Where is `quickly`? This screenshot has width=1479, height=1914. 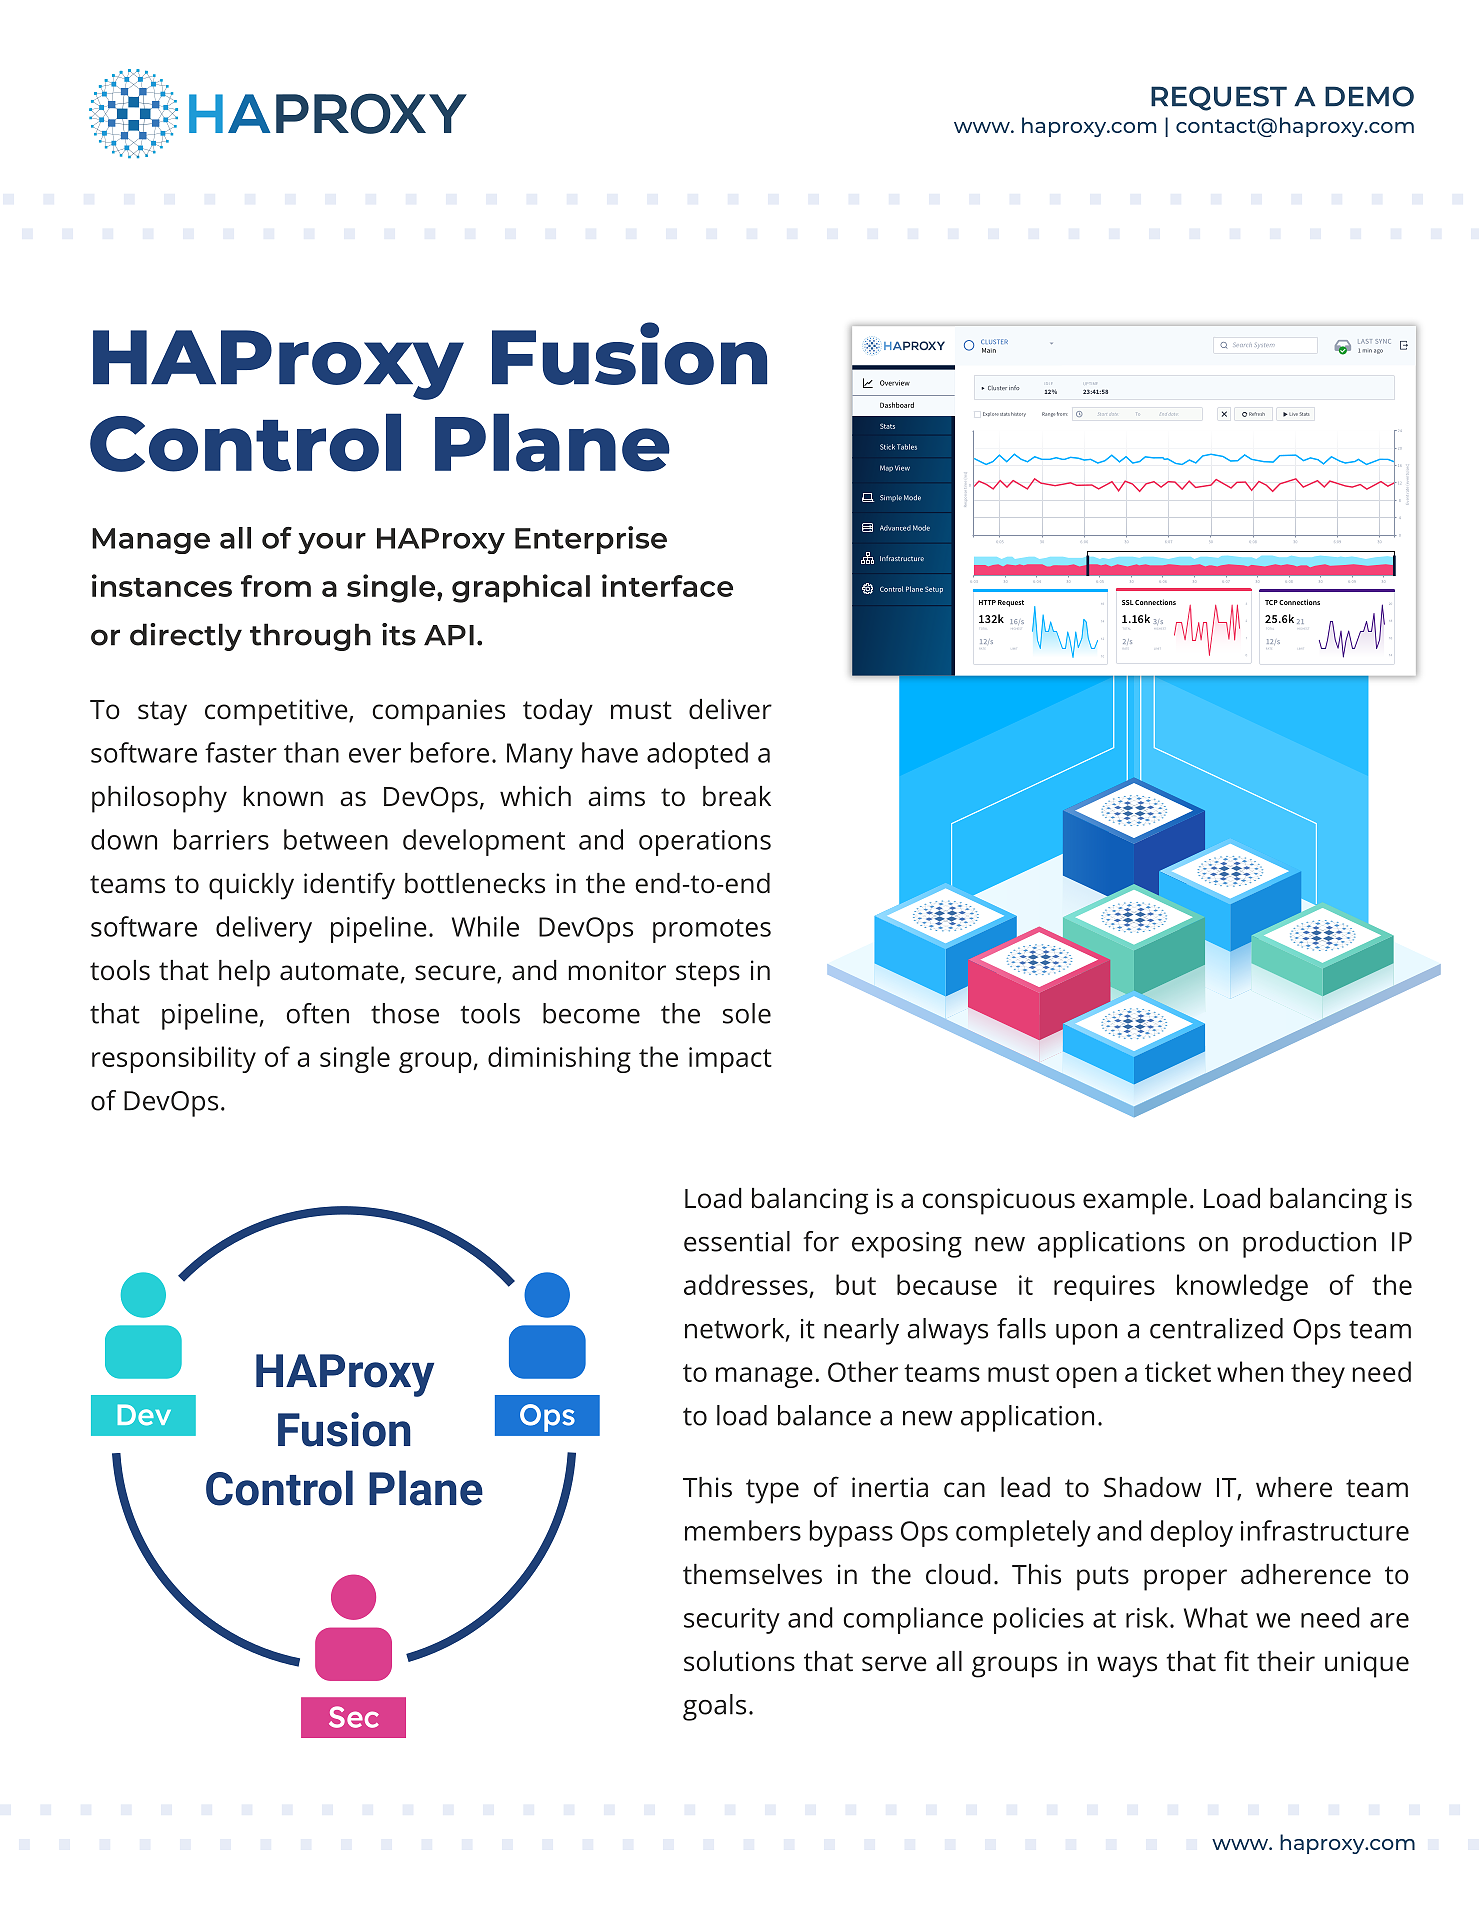
quickly is located at coordinates (251, 886).
